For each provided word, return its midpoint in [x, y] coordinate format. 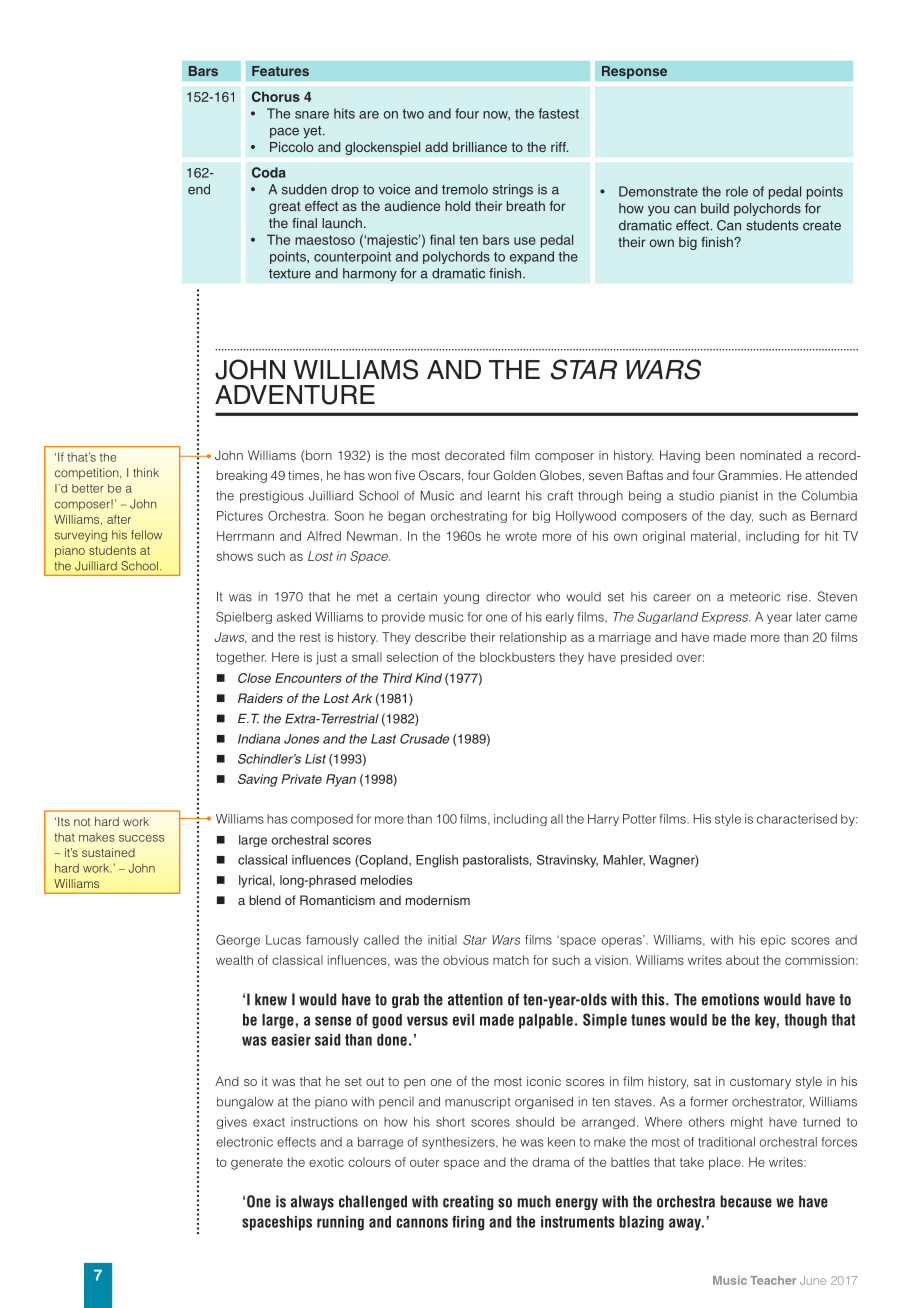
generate [257, 1164]
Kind [428, 678]
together [241, 658]
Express [726, 618]
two [413, 114]
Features [280, 71]
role [737, 191]
